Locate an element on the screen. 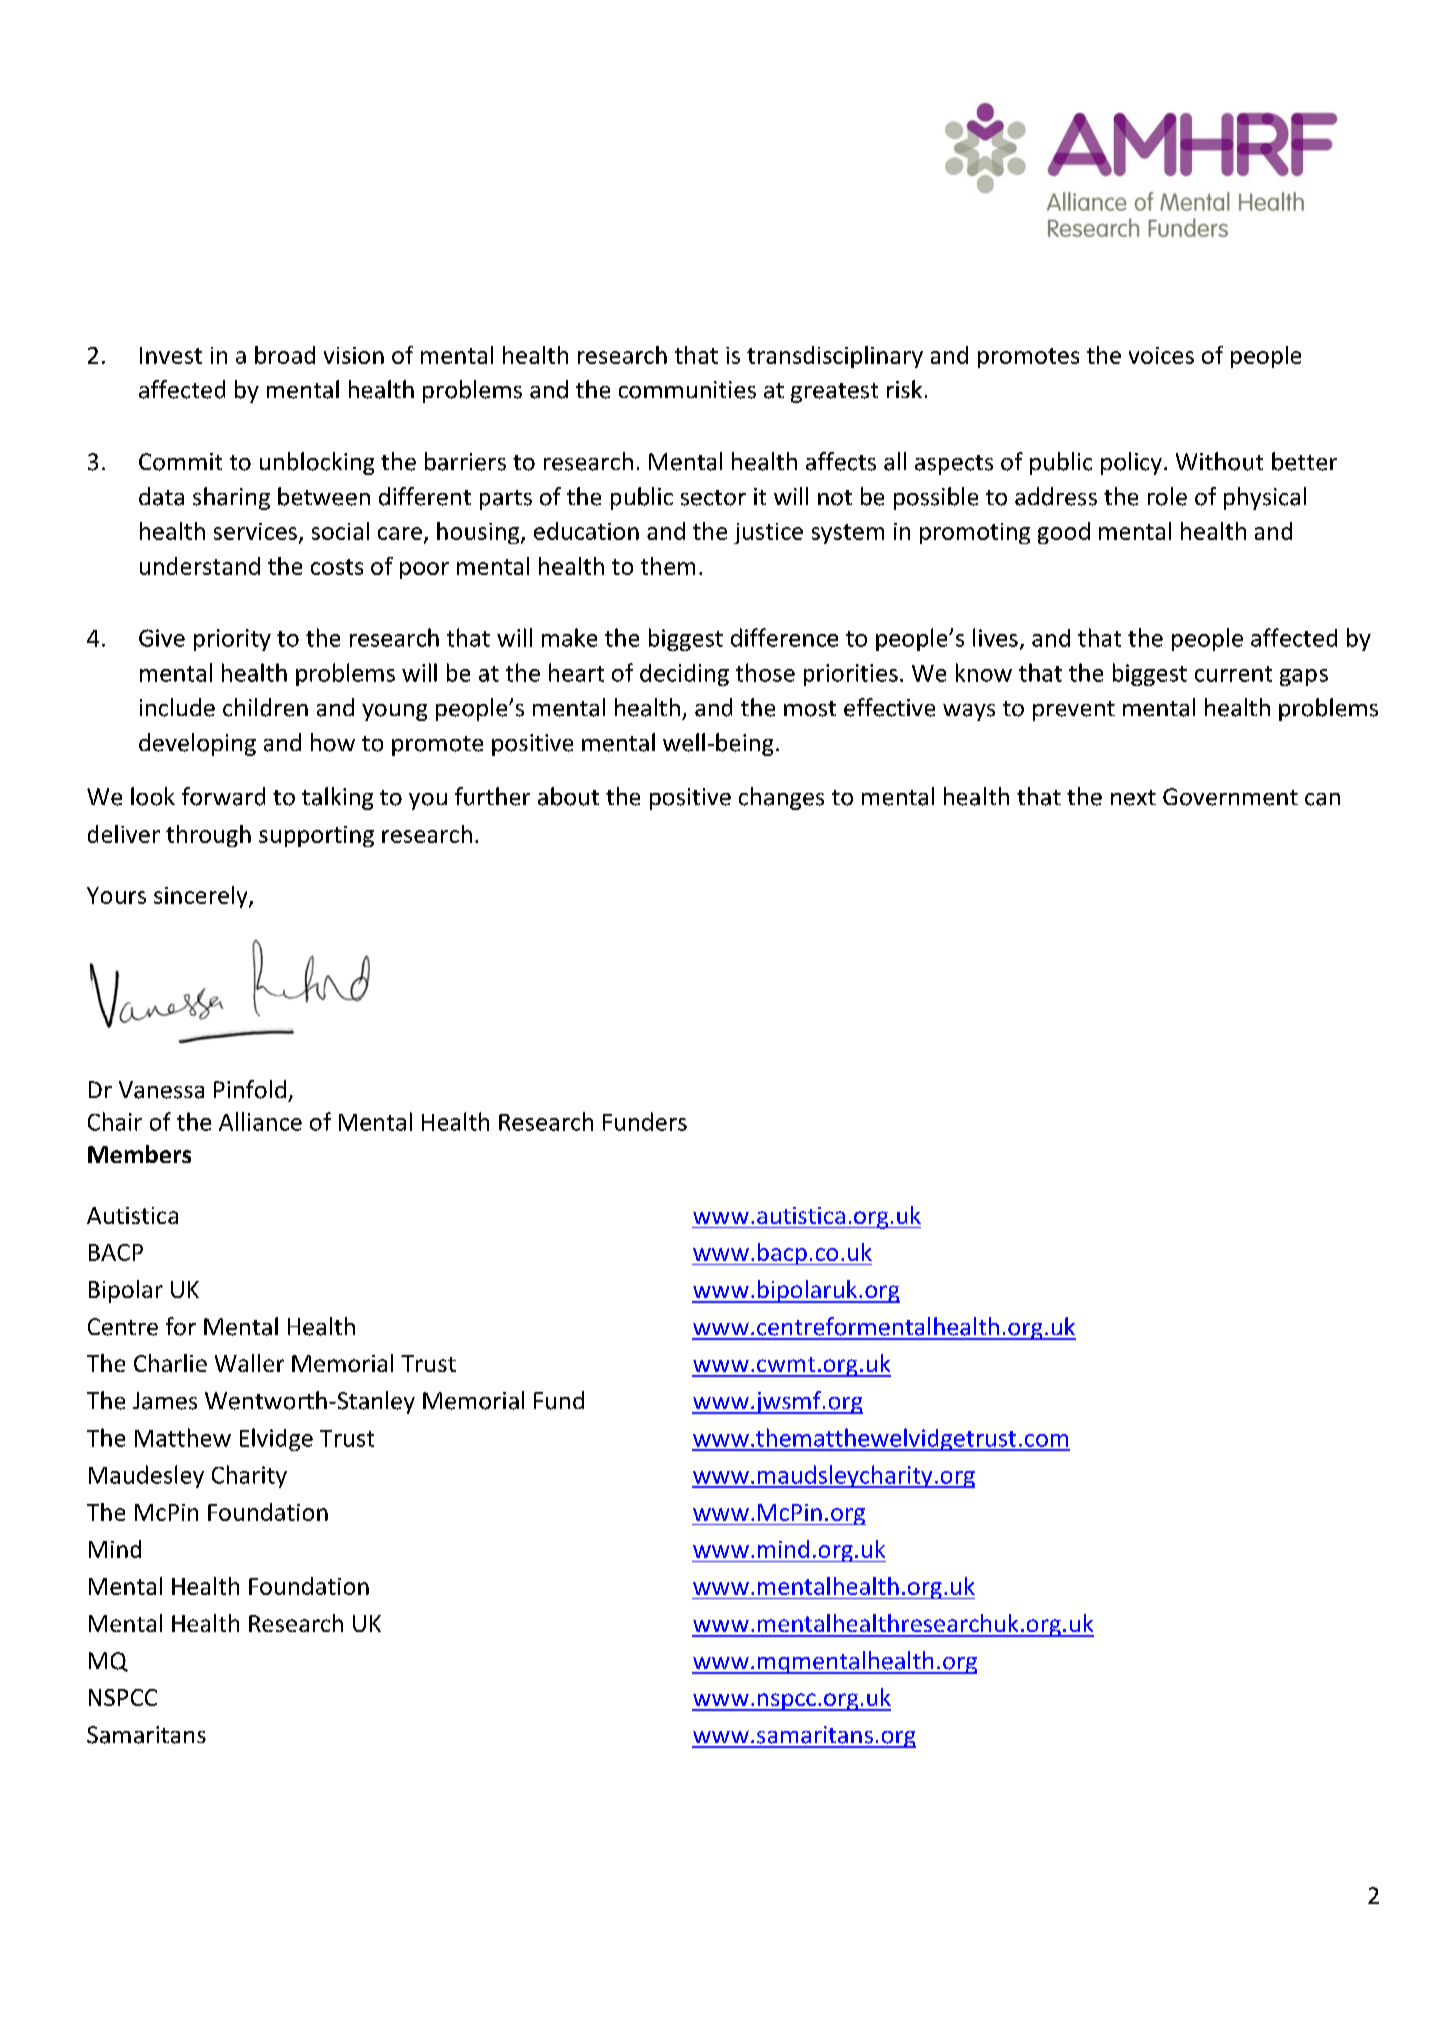 This screenshot has height=2023, width=1431. changes is located at coordinates (781, 798).
